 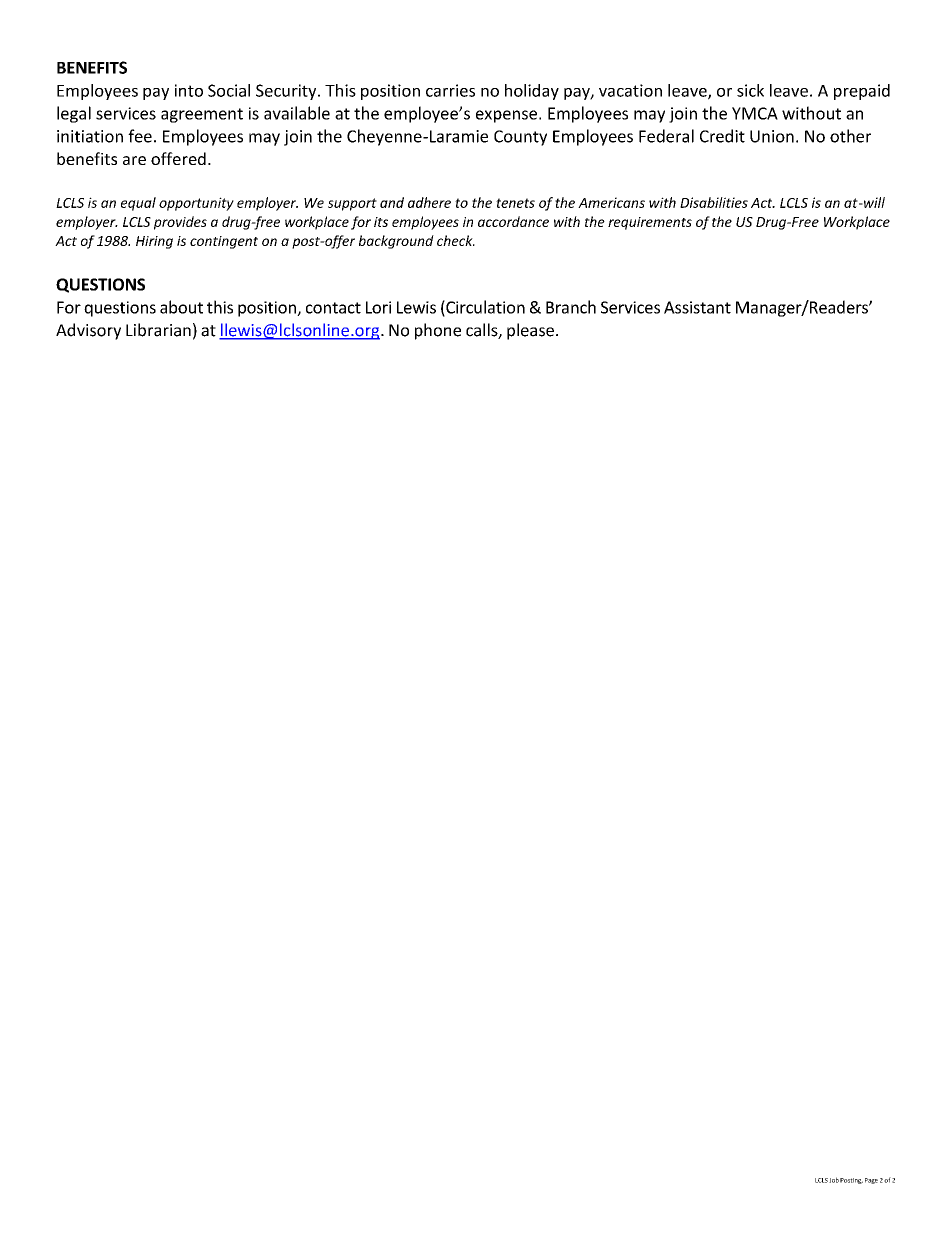 I want to click on Job, so click(x=834, y=1180).
